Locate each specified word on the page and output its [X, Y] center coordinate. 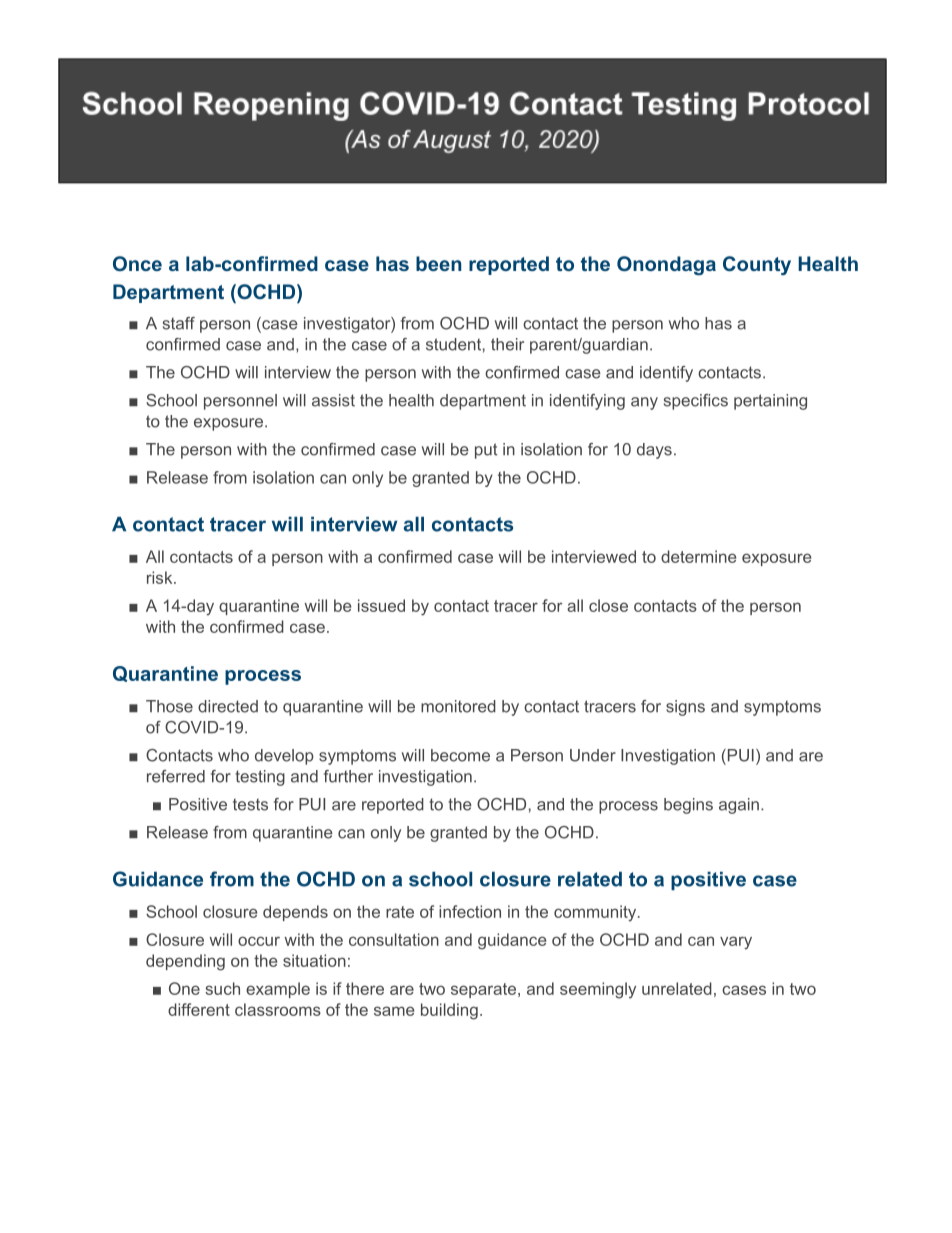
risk [161, 577]
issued [381, 605]
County [757, 265]
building [449, 1011]
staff [179, 323]
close [608, 605]
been [438, 263]
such [222, 988]
